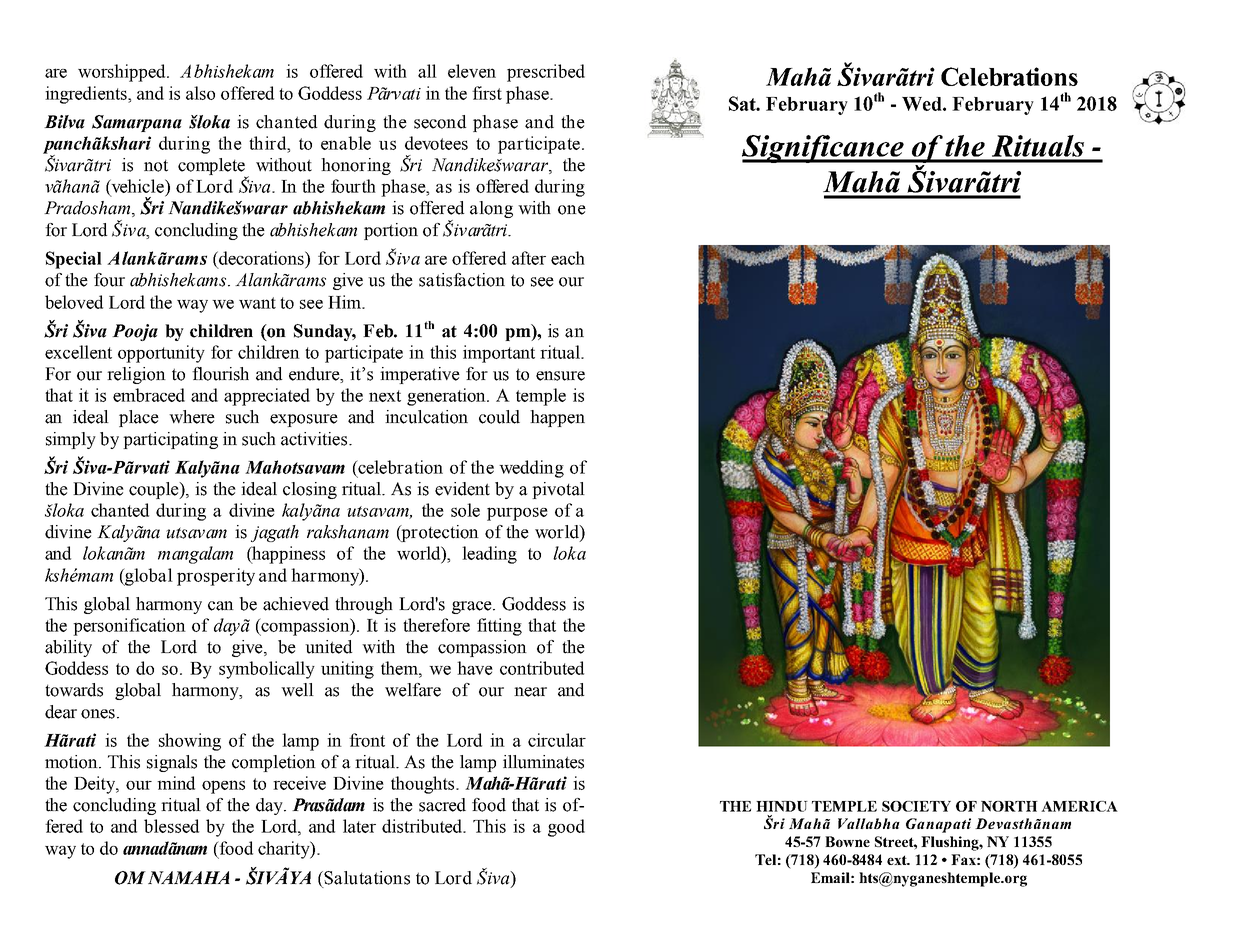 This document has width=1233, height=952. I want to click on Special, so click(74, 260).
